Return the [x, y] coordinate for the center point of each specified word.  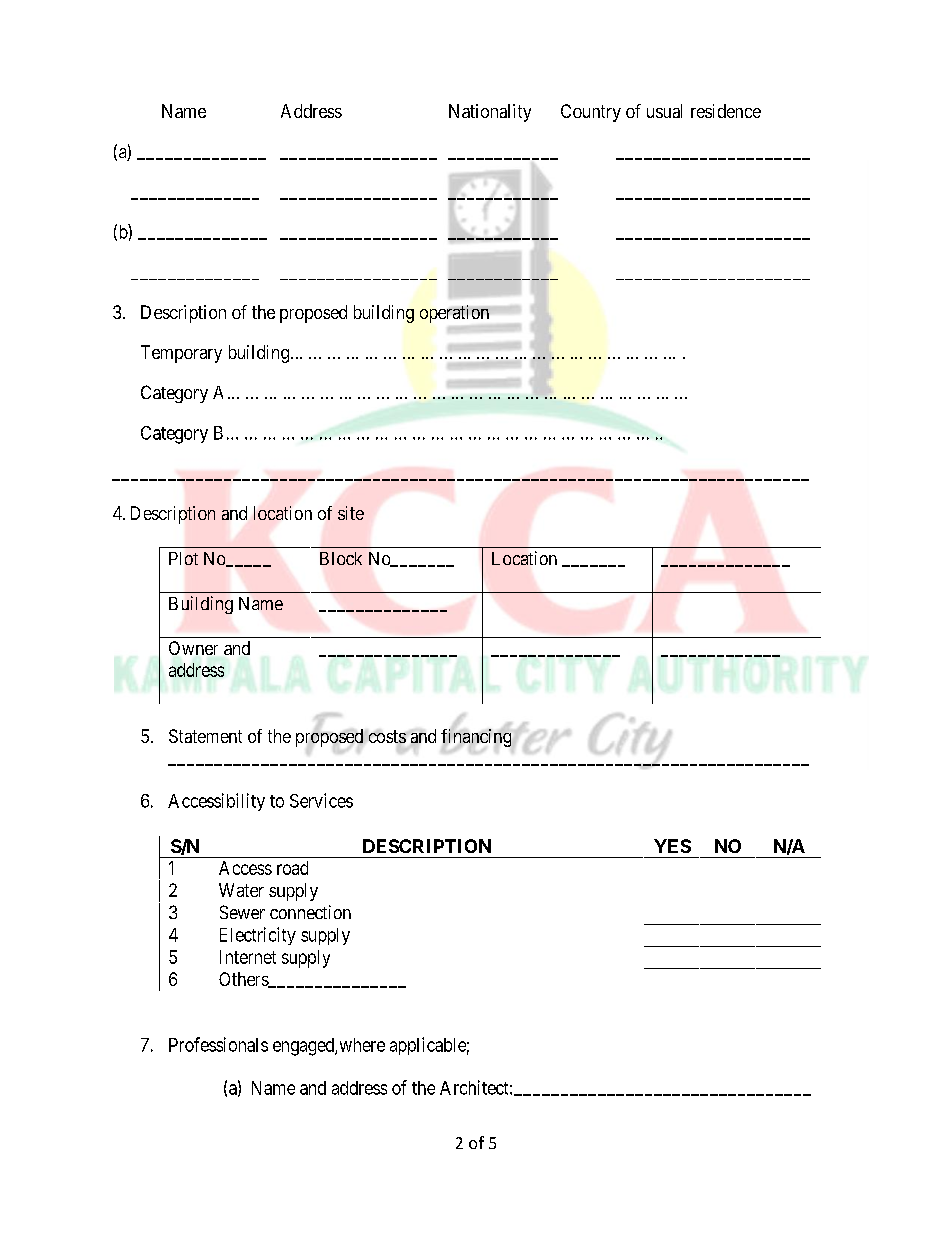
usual [664, 111]
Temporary [181, 354]
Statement [205, 736]
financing [476, 738]
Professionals [218, 1044]
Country [591, 113]
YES [672, 846]
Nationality [490, 113]
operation [454, 314]
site [351, 513]
